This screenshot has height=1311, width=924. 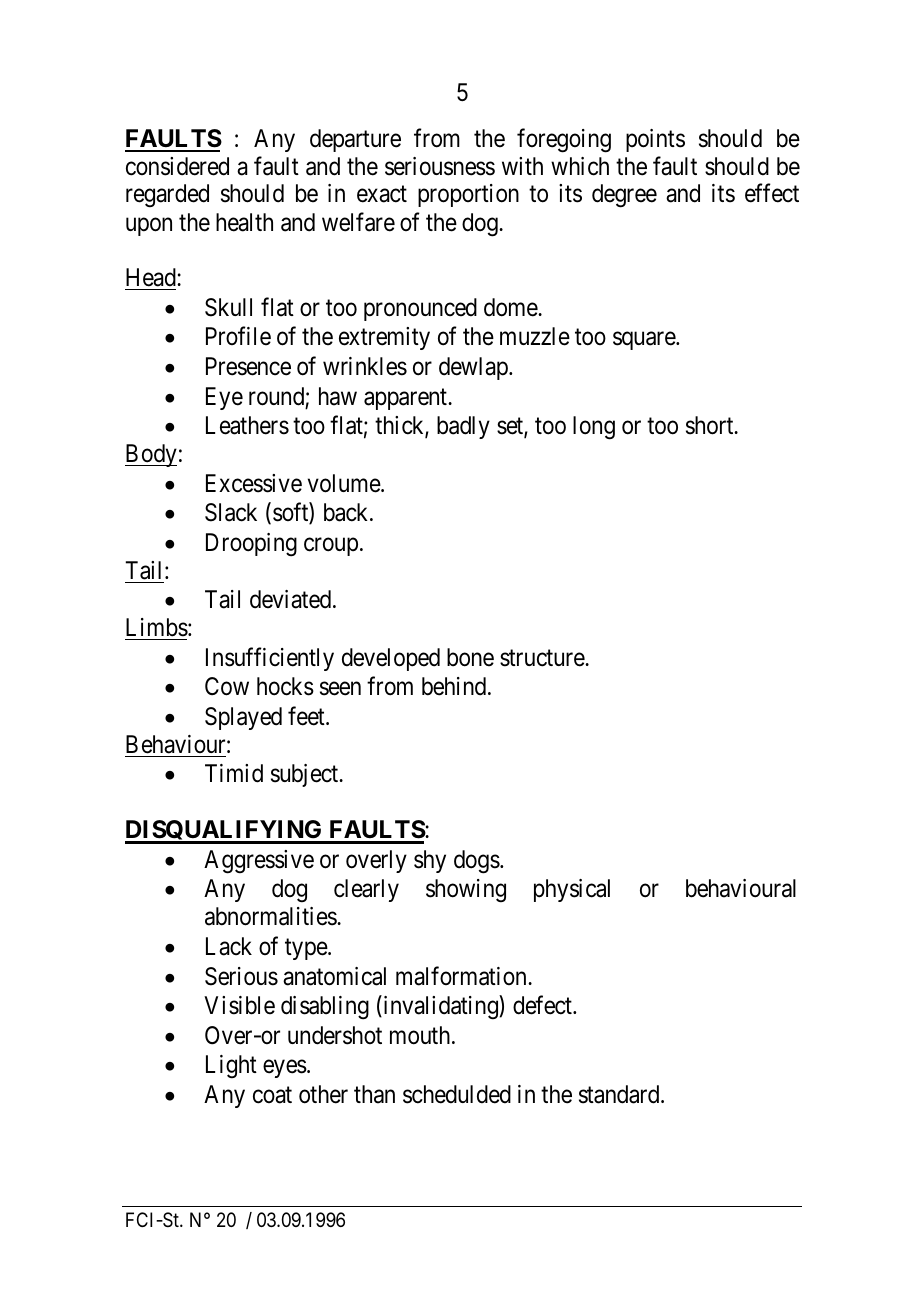 I want to click on proportion, so click(x=468, y=195).
